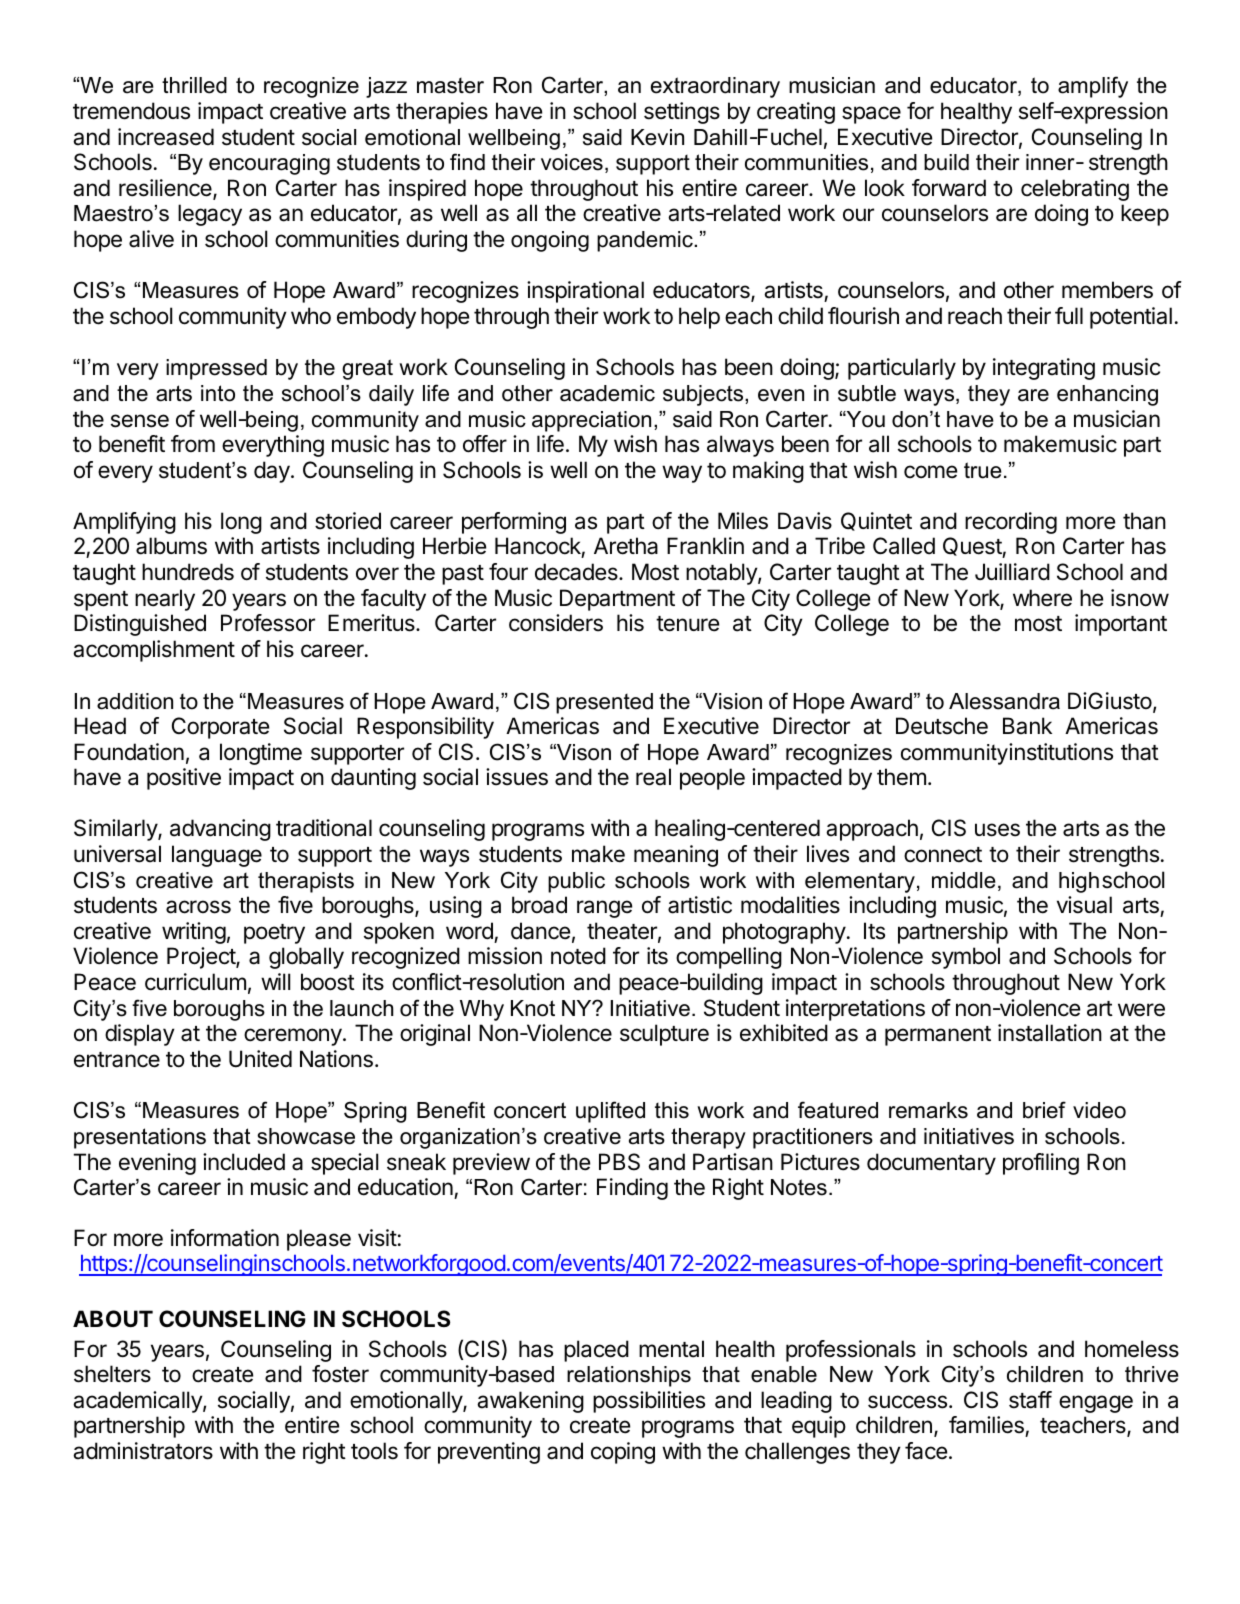 The image size is (1240, 1604). Describe the element at coordinates (578, 956) in the screenshot. I see `noted` at that location.
